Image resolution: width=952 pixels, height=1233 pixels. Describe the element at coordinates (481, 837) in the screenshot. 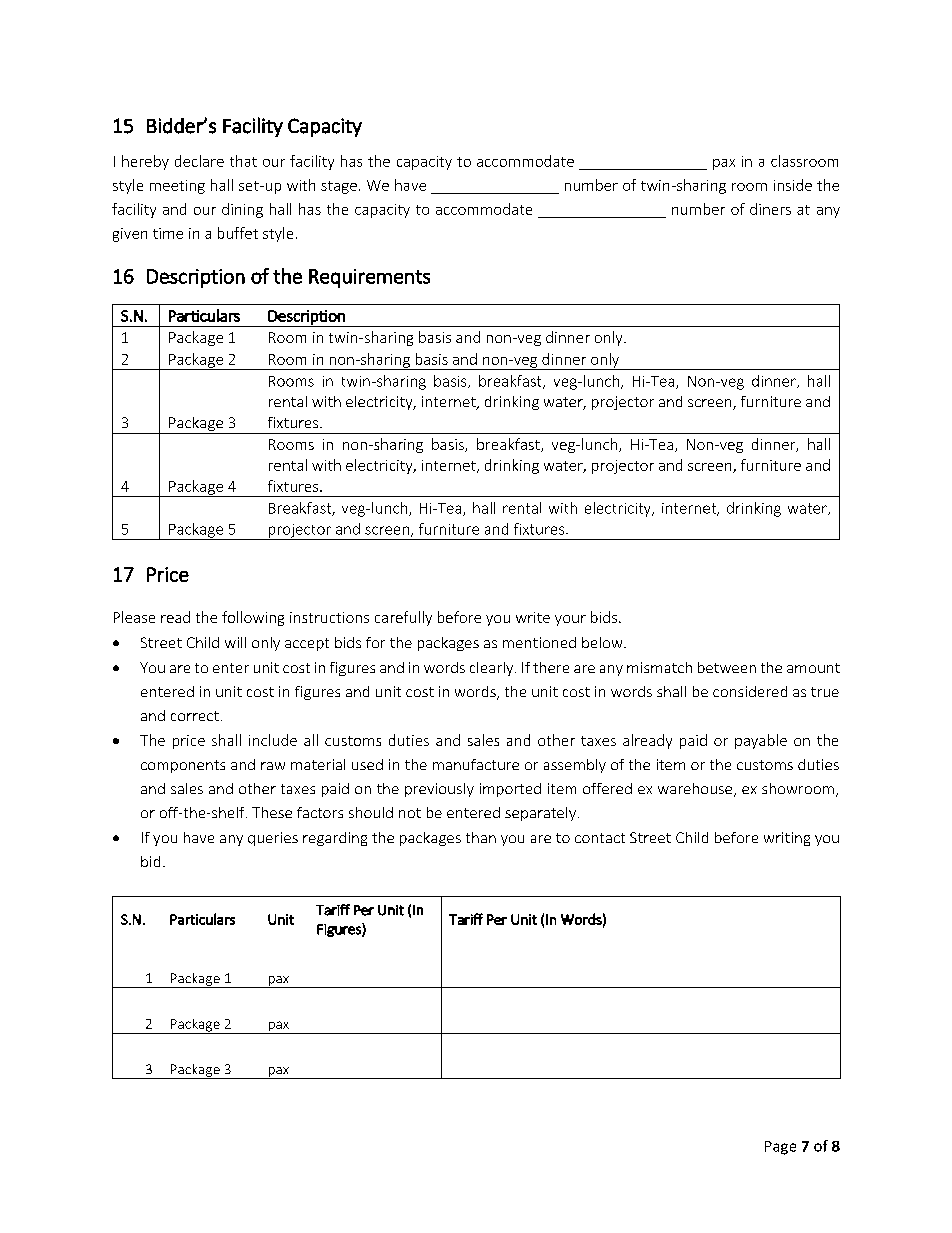

I see `than` at that location.
